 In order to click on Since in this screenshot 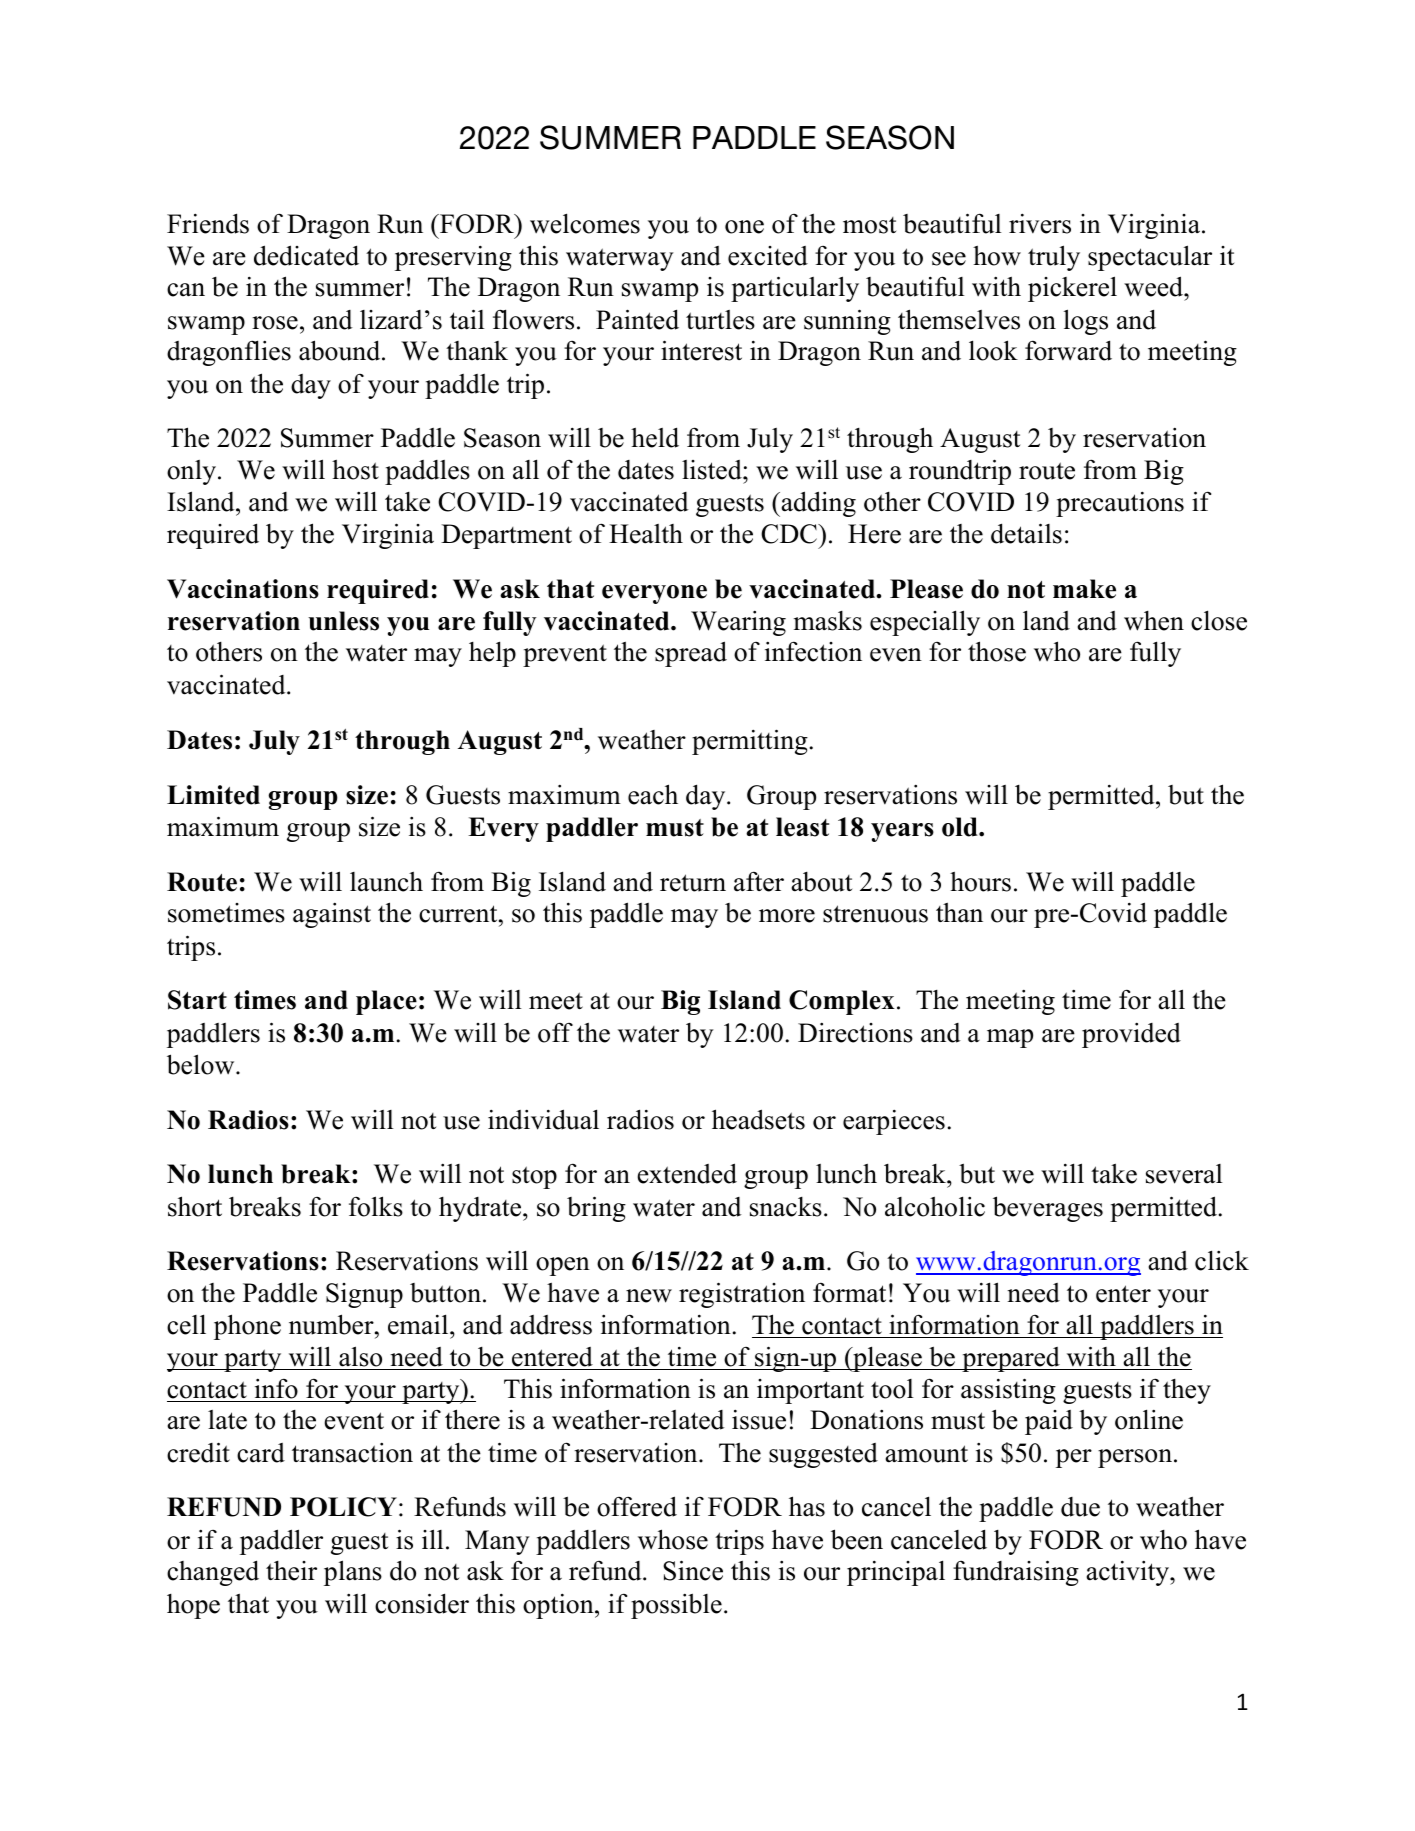, I will do `click(693, 1570)`.
